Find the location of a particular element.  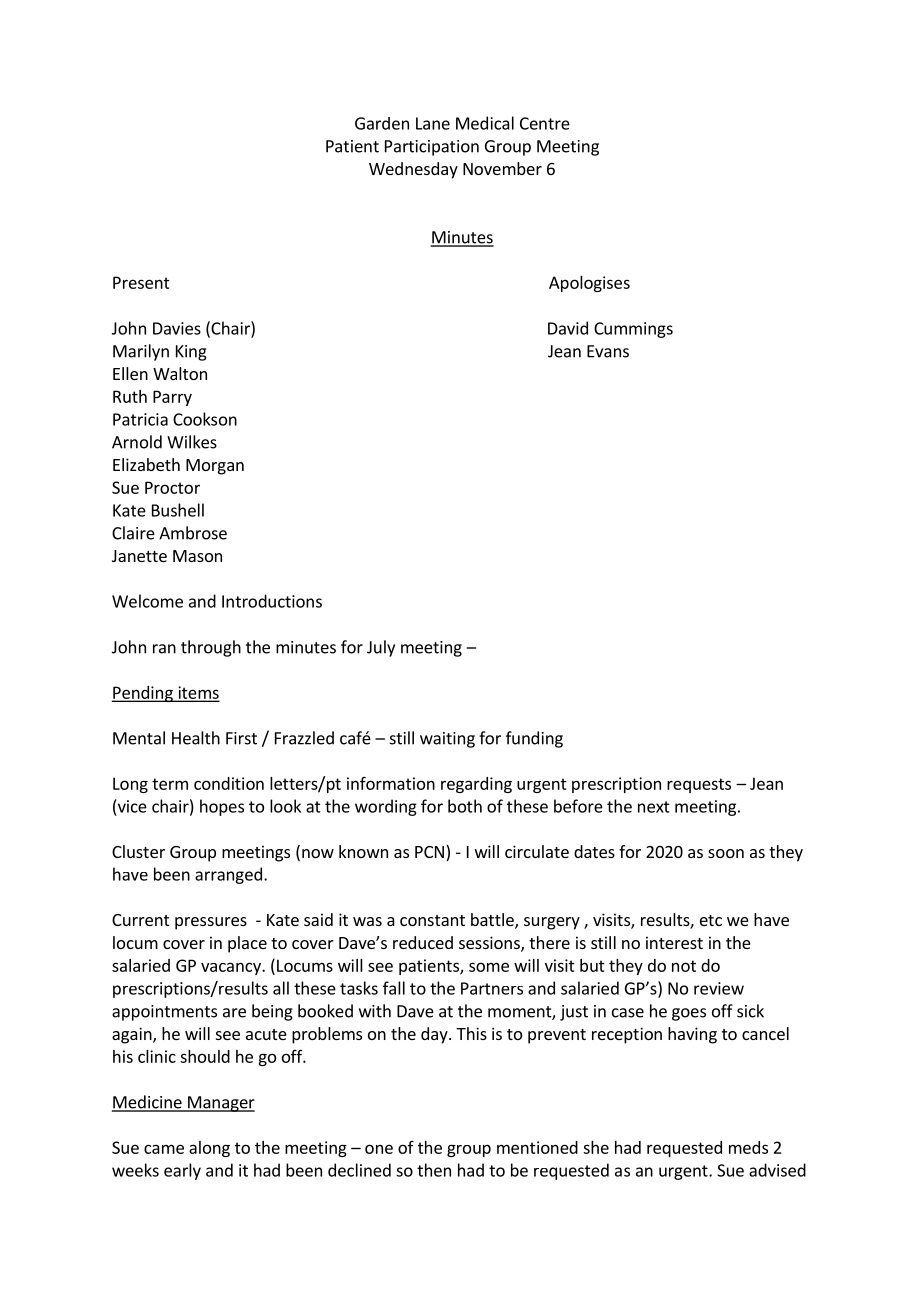

pressures is located at coordinates (211, 923).
